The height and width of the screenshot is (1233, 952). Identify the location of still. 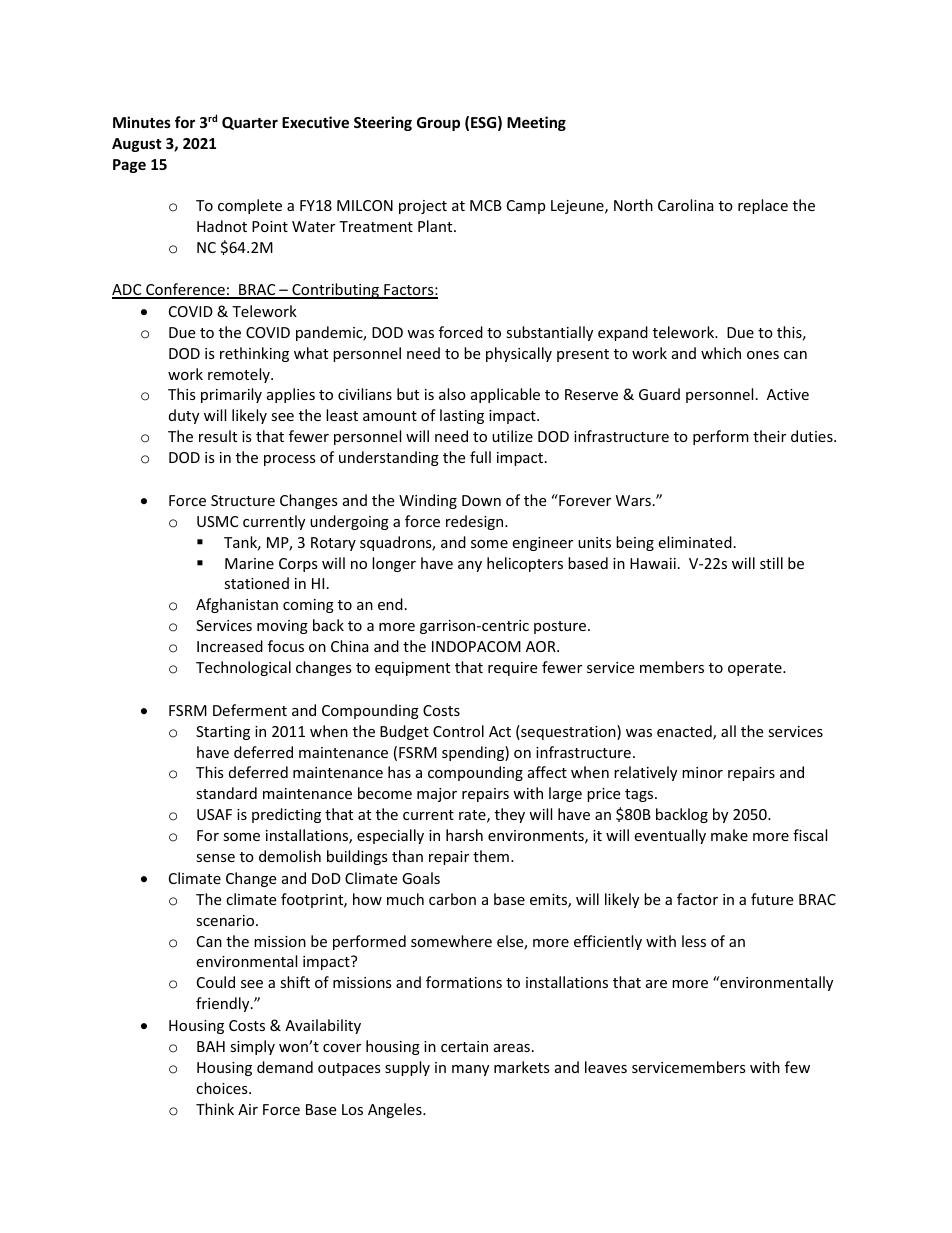
(771, 563).
